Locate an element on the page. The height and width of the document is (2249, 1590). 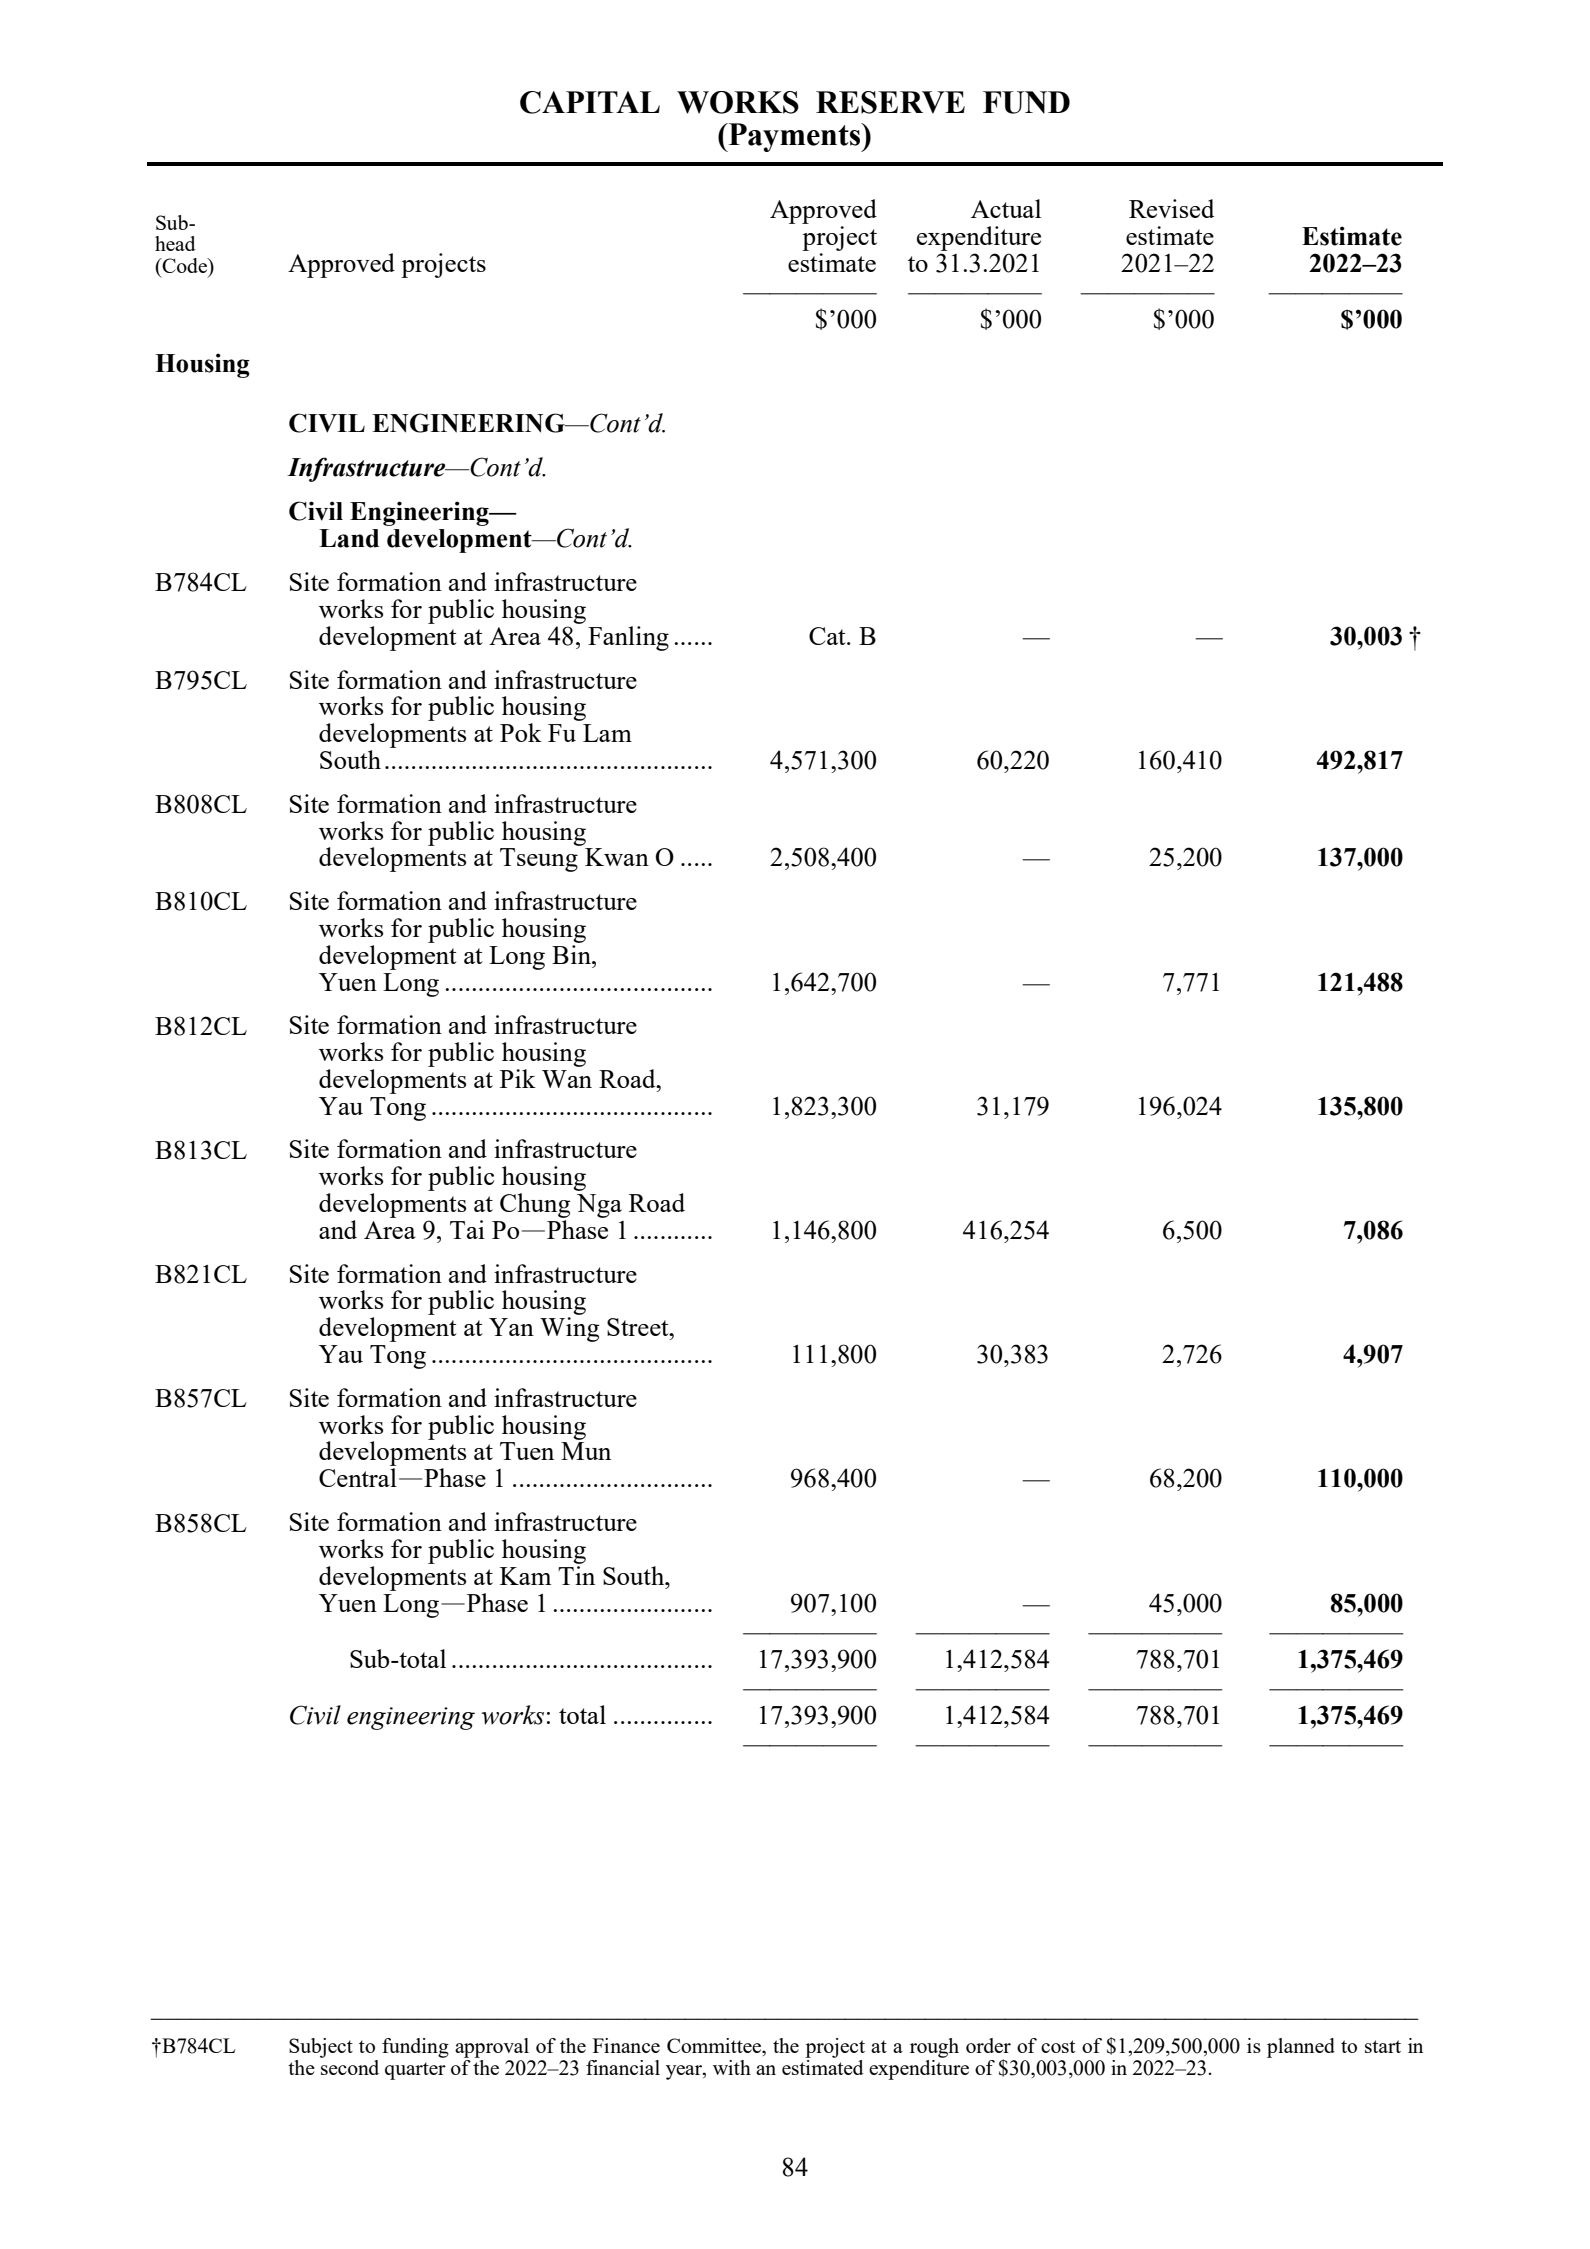
CAPITAL is located at coordinates (590, 102).
